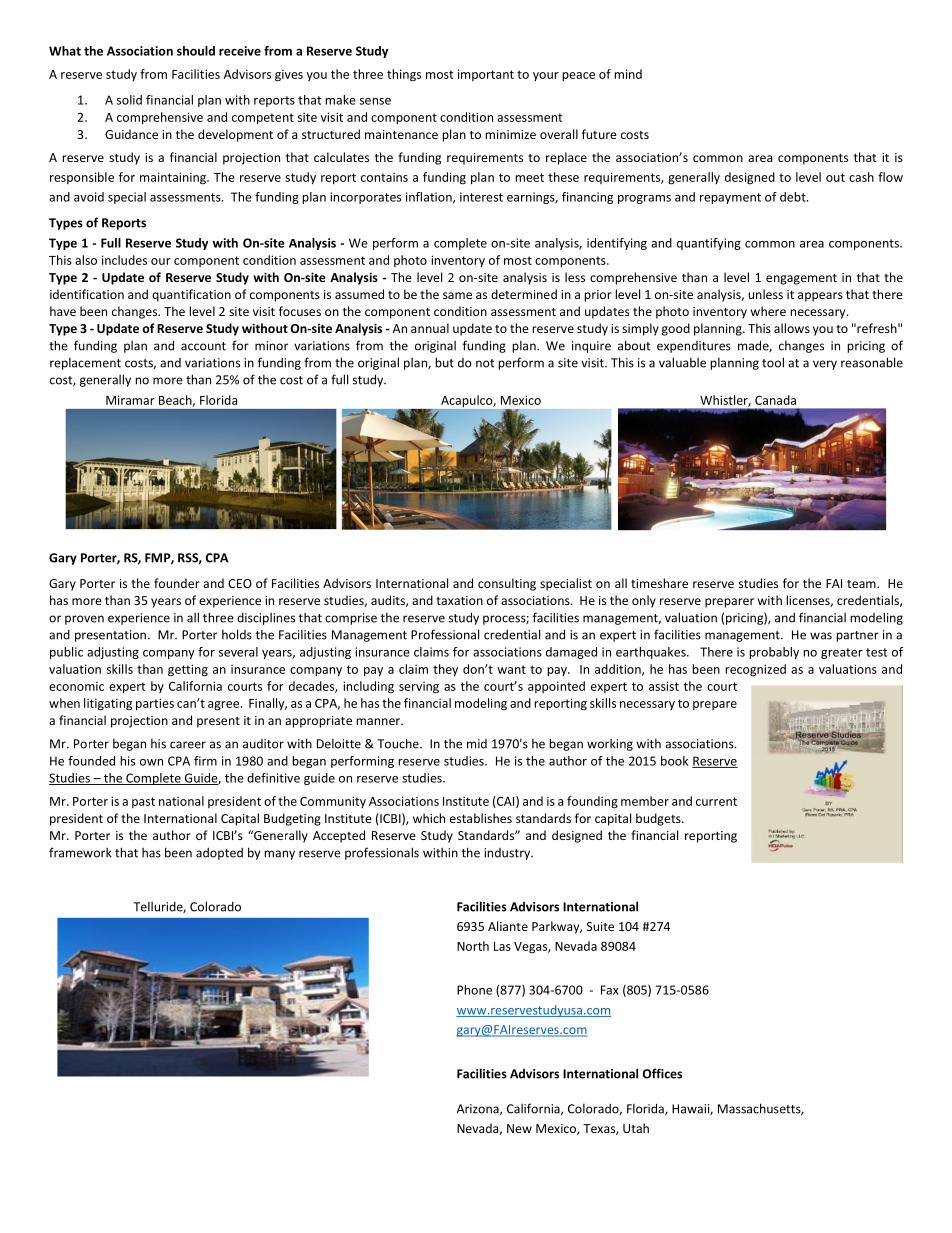 This screenshot has height=1233, width=952. I want to click on cash, so click(861, 177).
